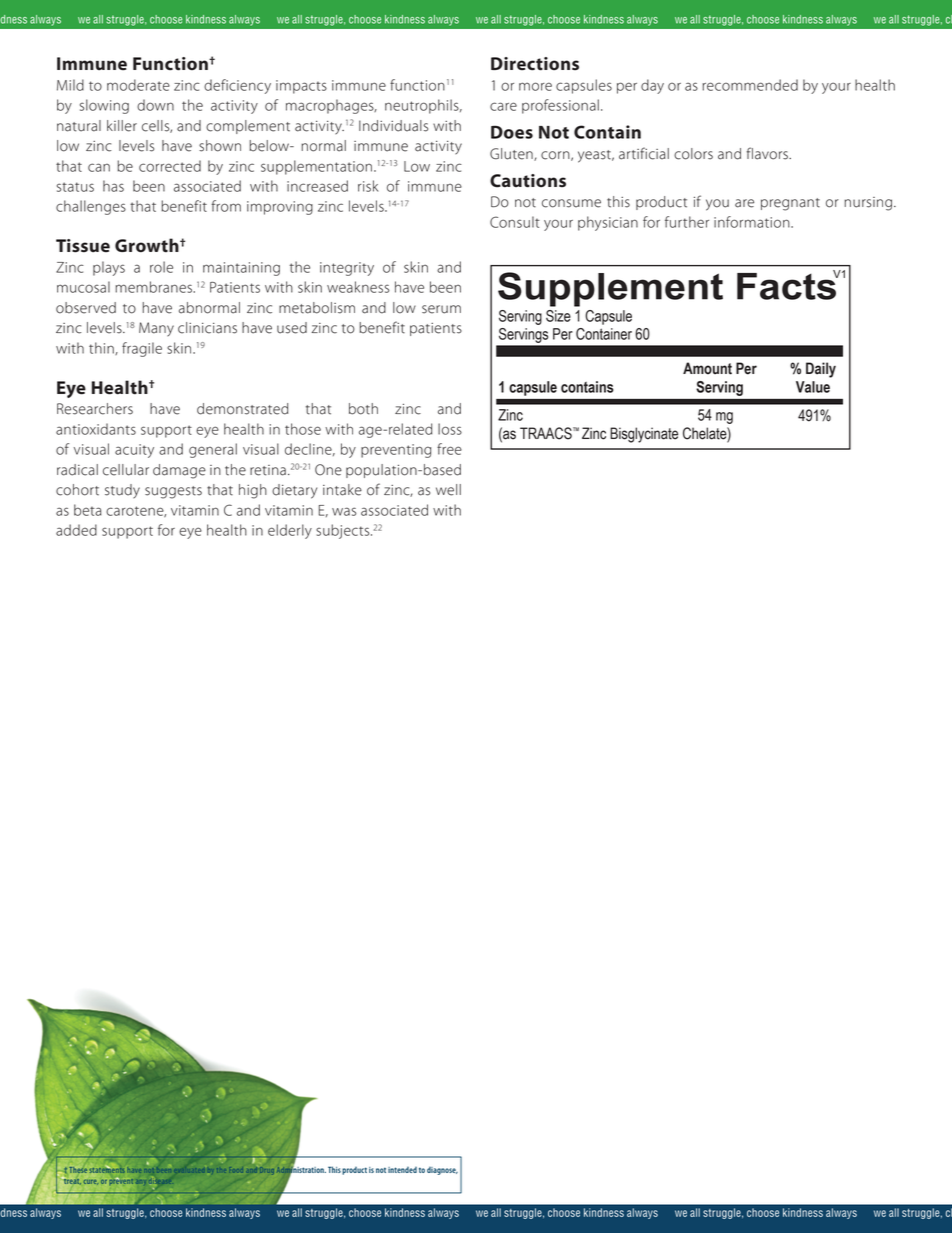 Image resolution: width=952 pixels, height=1233 pixels. Describe the element at coordinates (787, 285) in the page. I see `Facts` at that location.
